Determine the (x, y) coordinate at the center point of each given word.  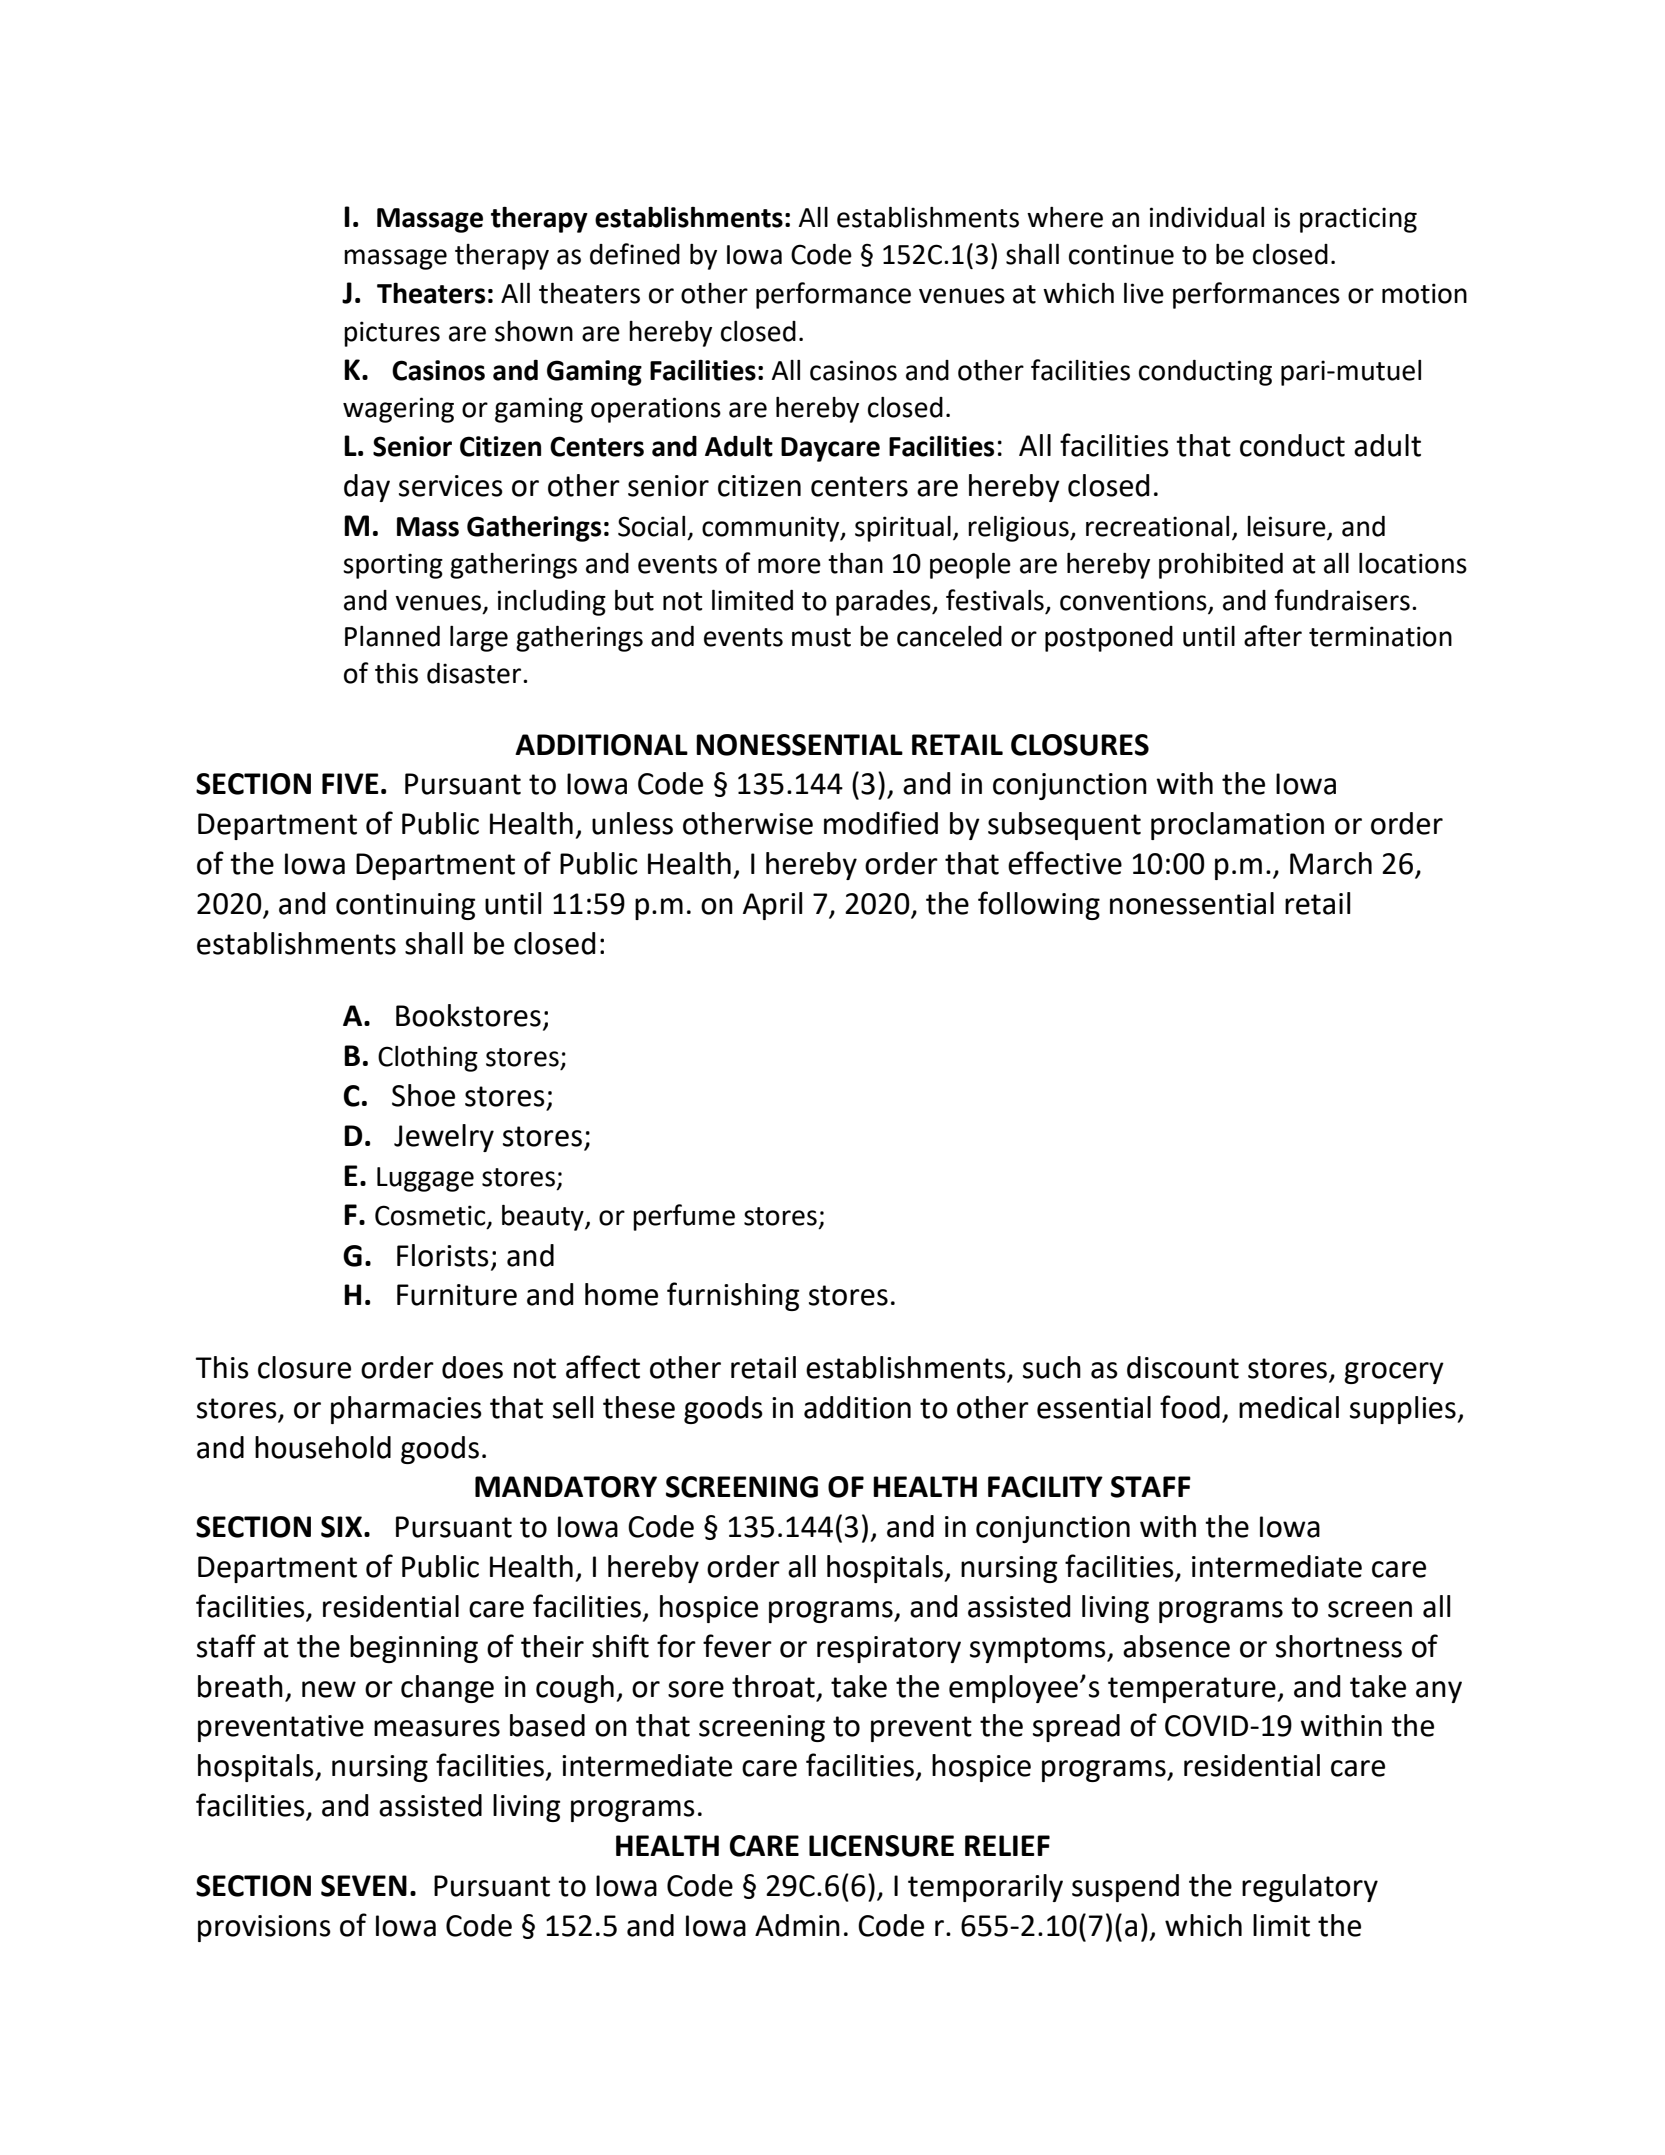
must (821, 637)
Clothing (428, 1058)
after (1273, 636)
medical (1289, 1407)
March (1331, 863)
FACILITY (1045, 1487)
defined (635, 254)
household (323, 1447)
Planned (392, 636)
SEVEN (364, 1886)
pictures (392, 334)
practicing (1358, 220)
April (772, 906)
